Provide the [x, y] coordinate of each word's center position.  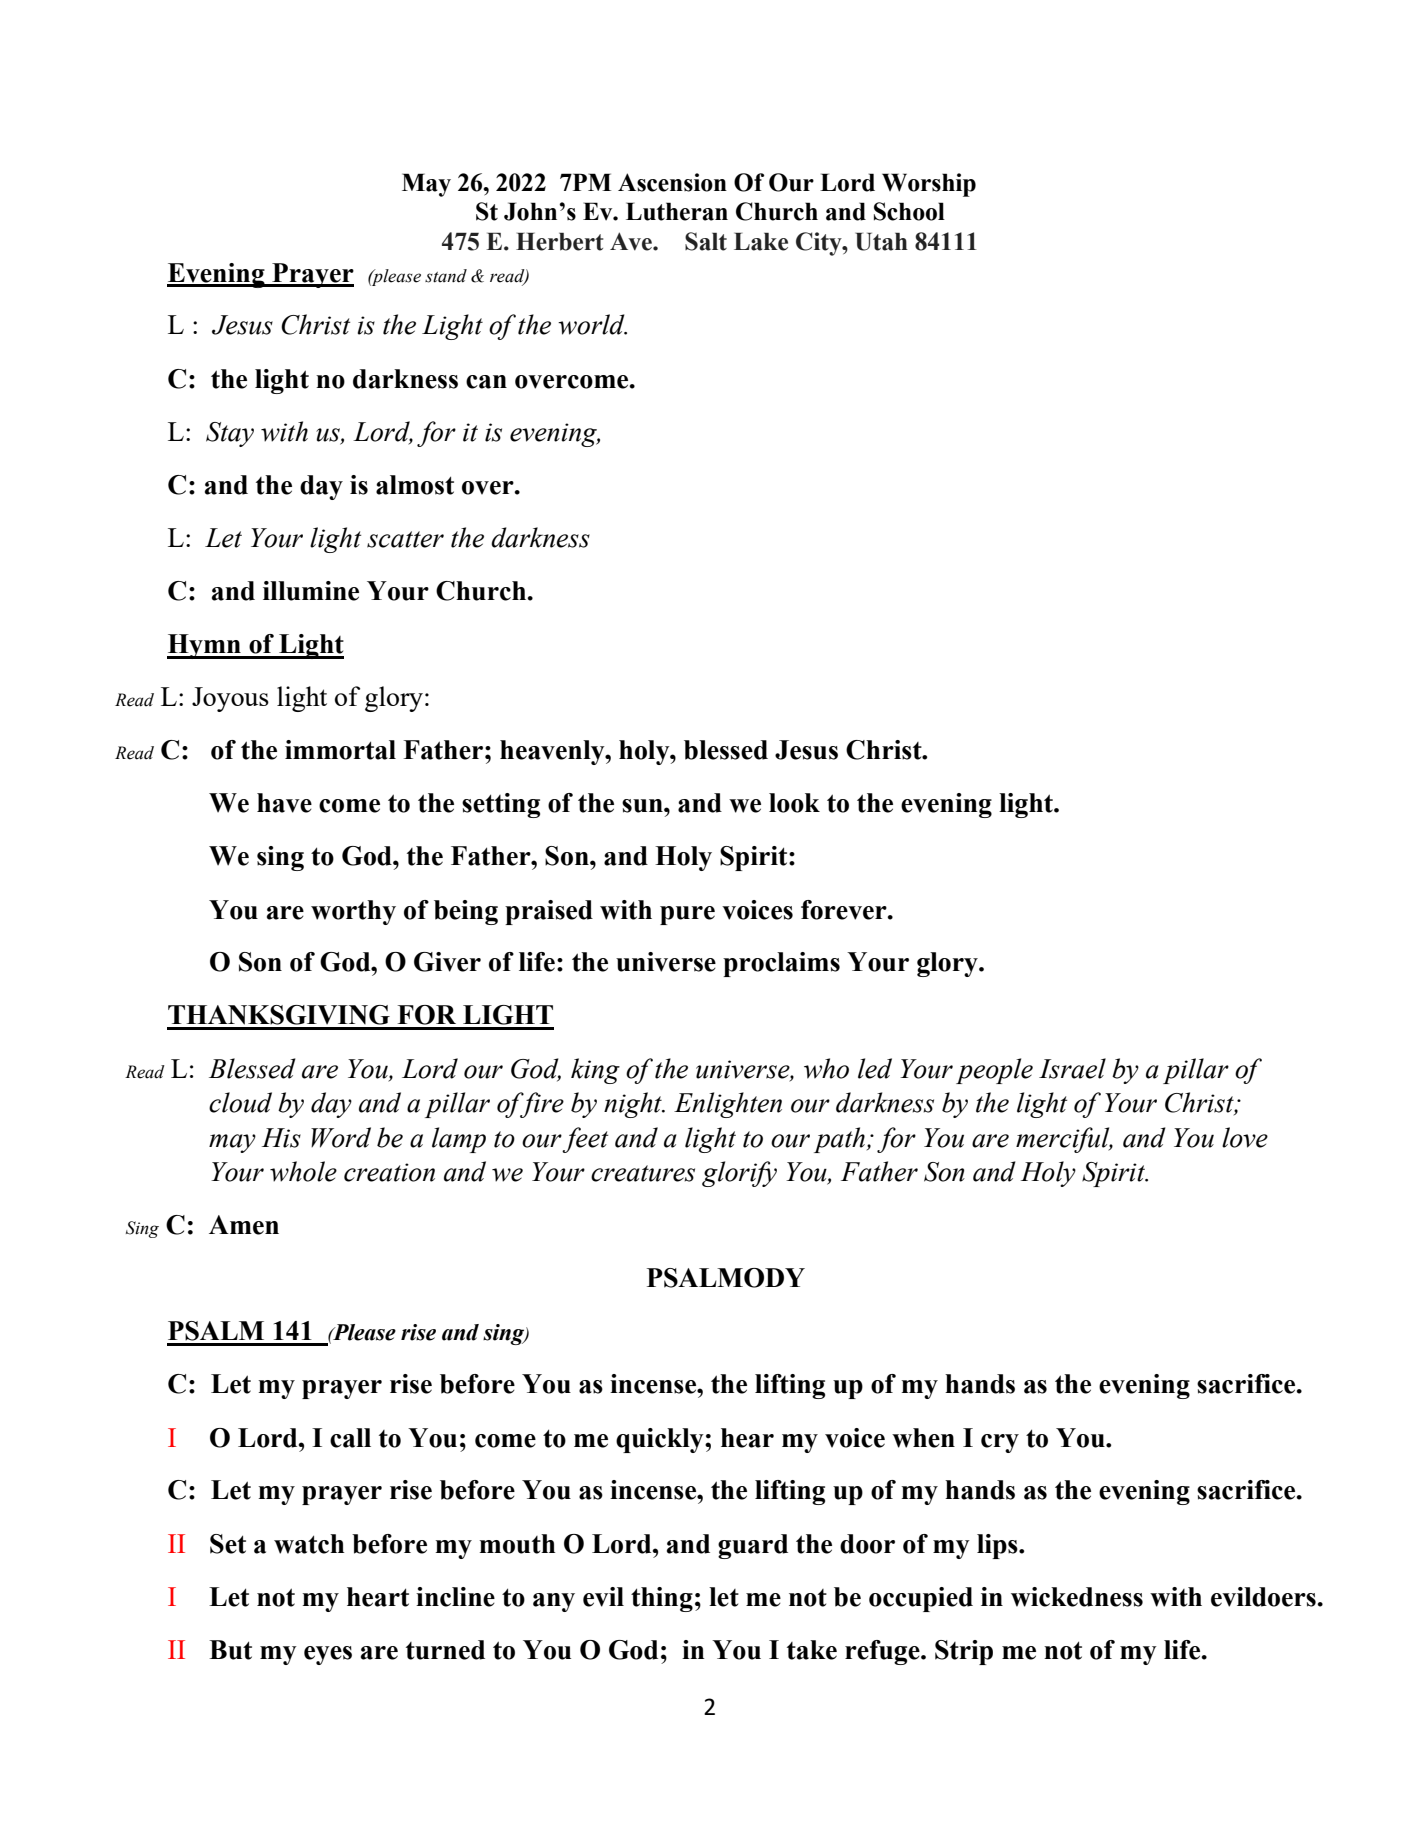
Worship [929, 185]
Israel [1072, 1068]
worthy [353, 912]
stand [446, 276]
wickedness [1077, 1597]
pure [687, 915]
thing [662, 1599]
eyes [328, 1655]
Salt [706, 241]
